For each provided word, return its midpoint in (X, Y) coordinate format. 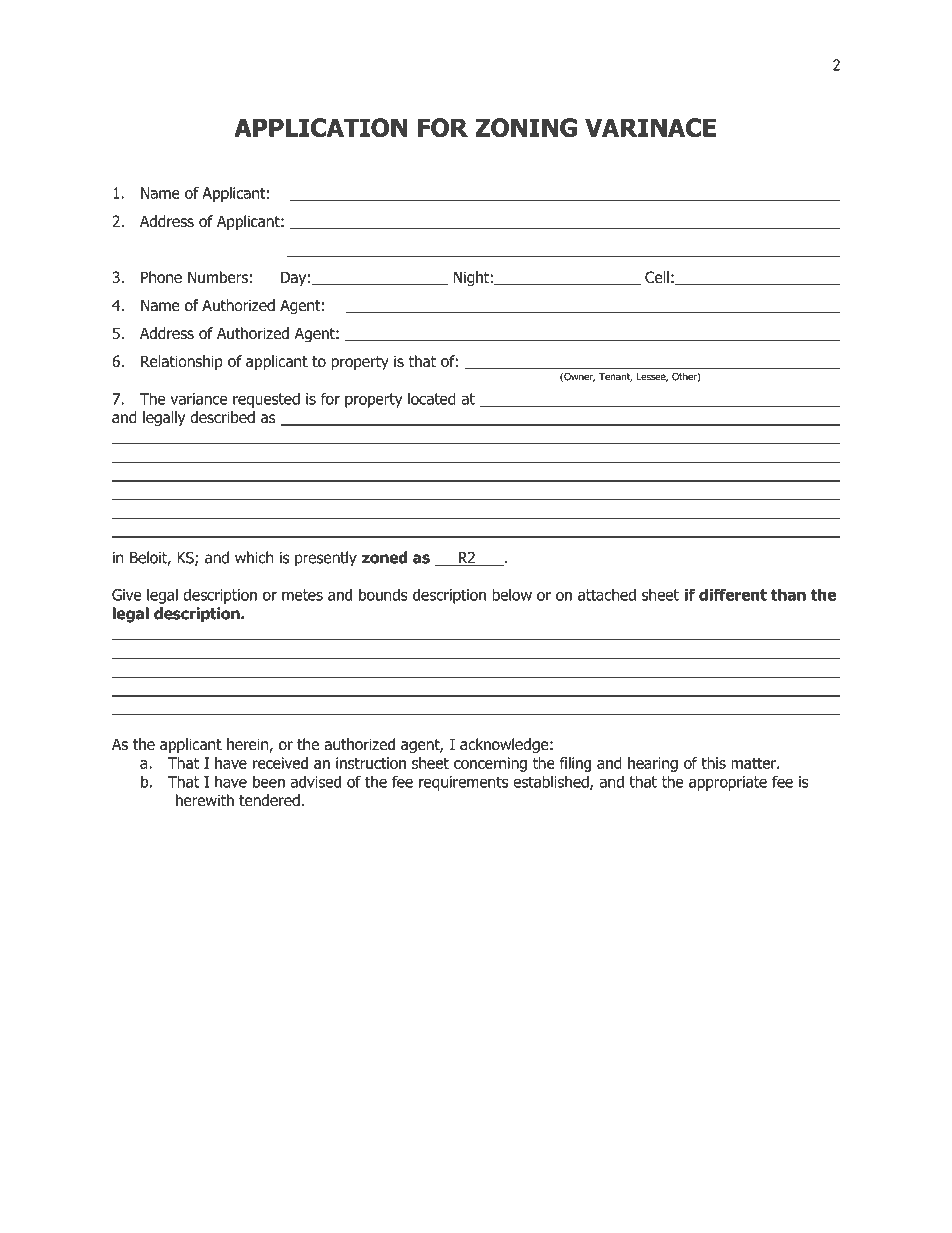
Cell (657, 277)
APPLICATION (320, 127)
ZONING (526, 127)
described (222, 417)
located (432, 398)
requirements (463, 783)
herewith (205, 800)
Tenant (615, 377)
